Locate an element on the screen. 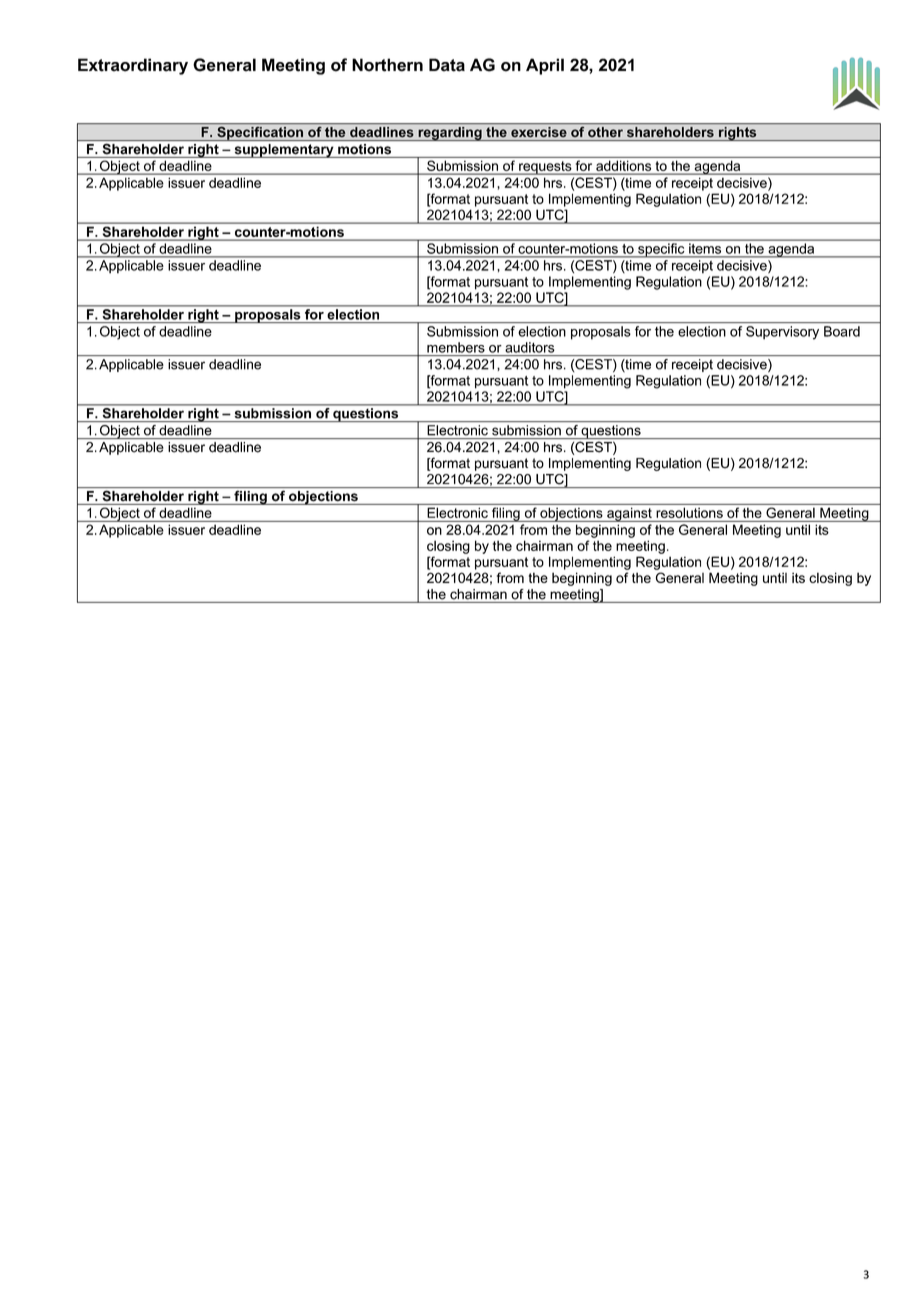 The height and width of the screenshot is (1308, 924). supplementary is located at coordinates (284, 151).
